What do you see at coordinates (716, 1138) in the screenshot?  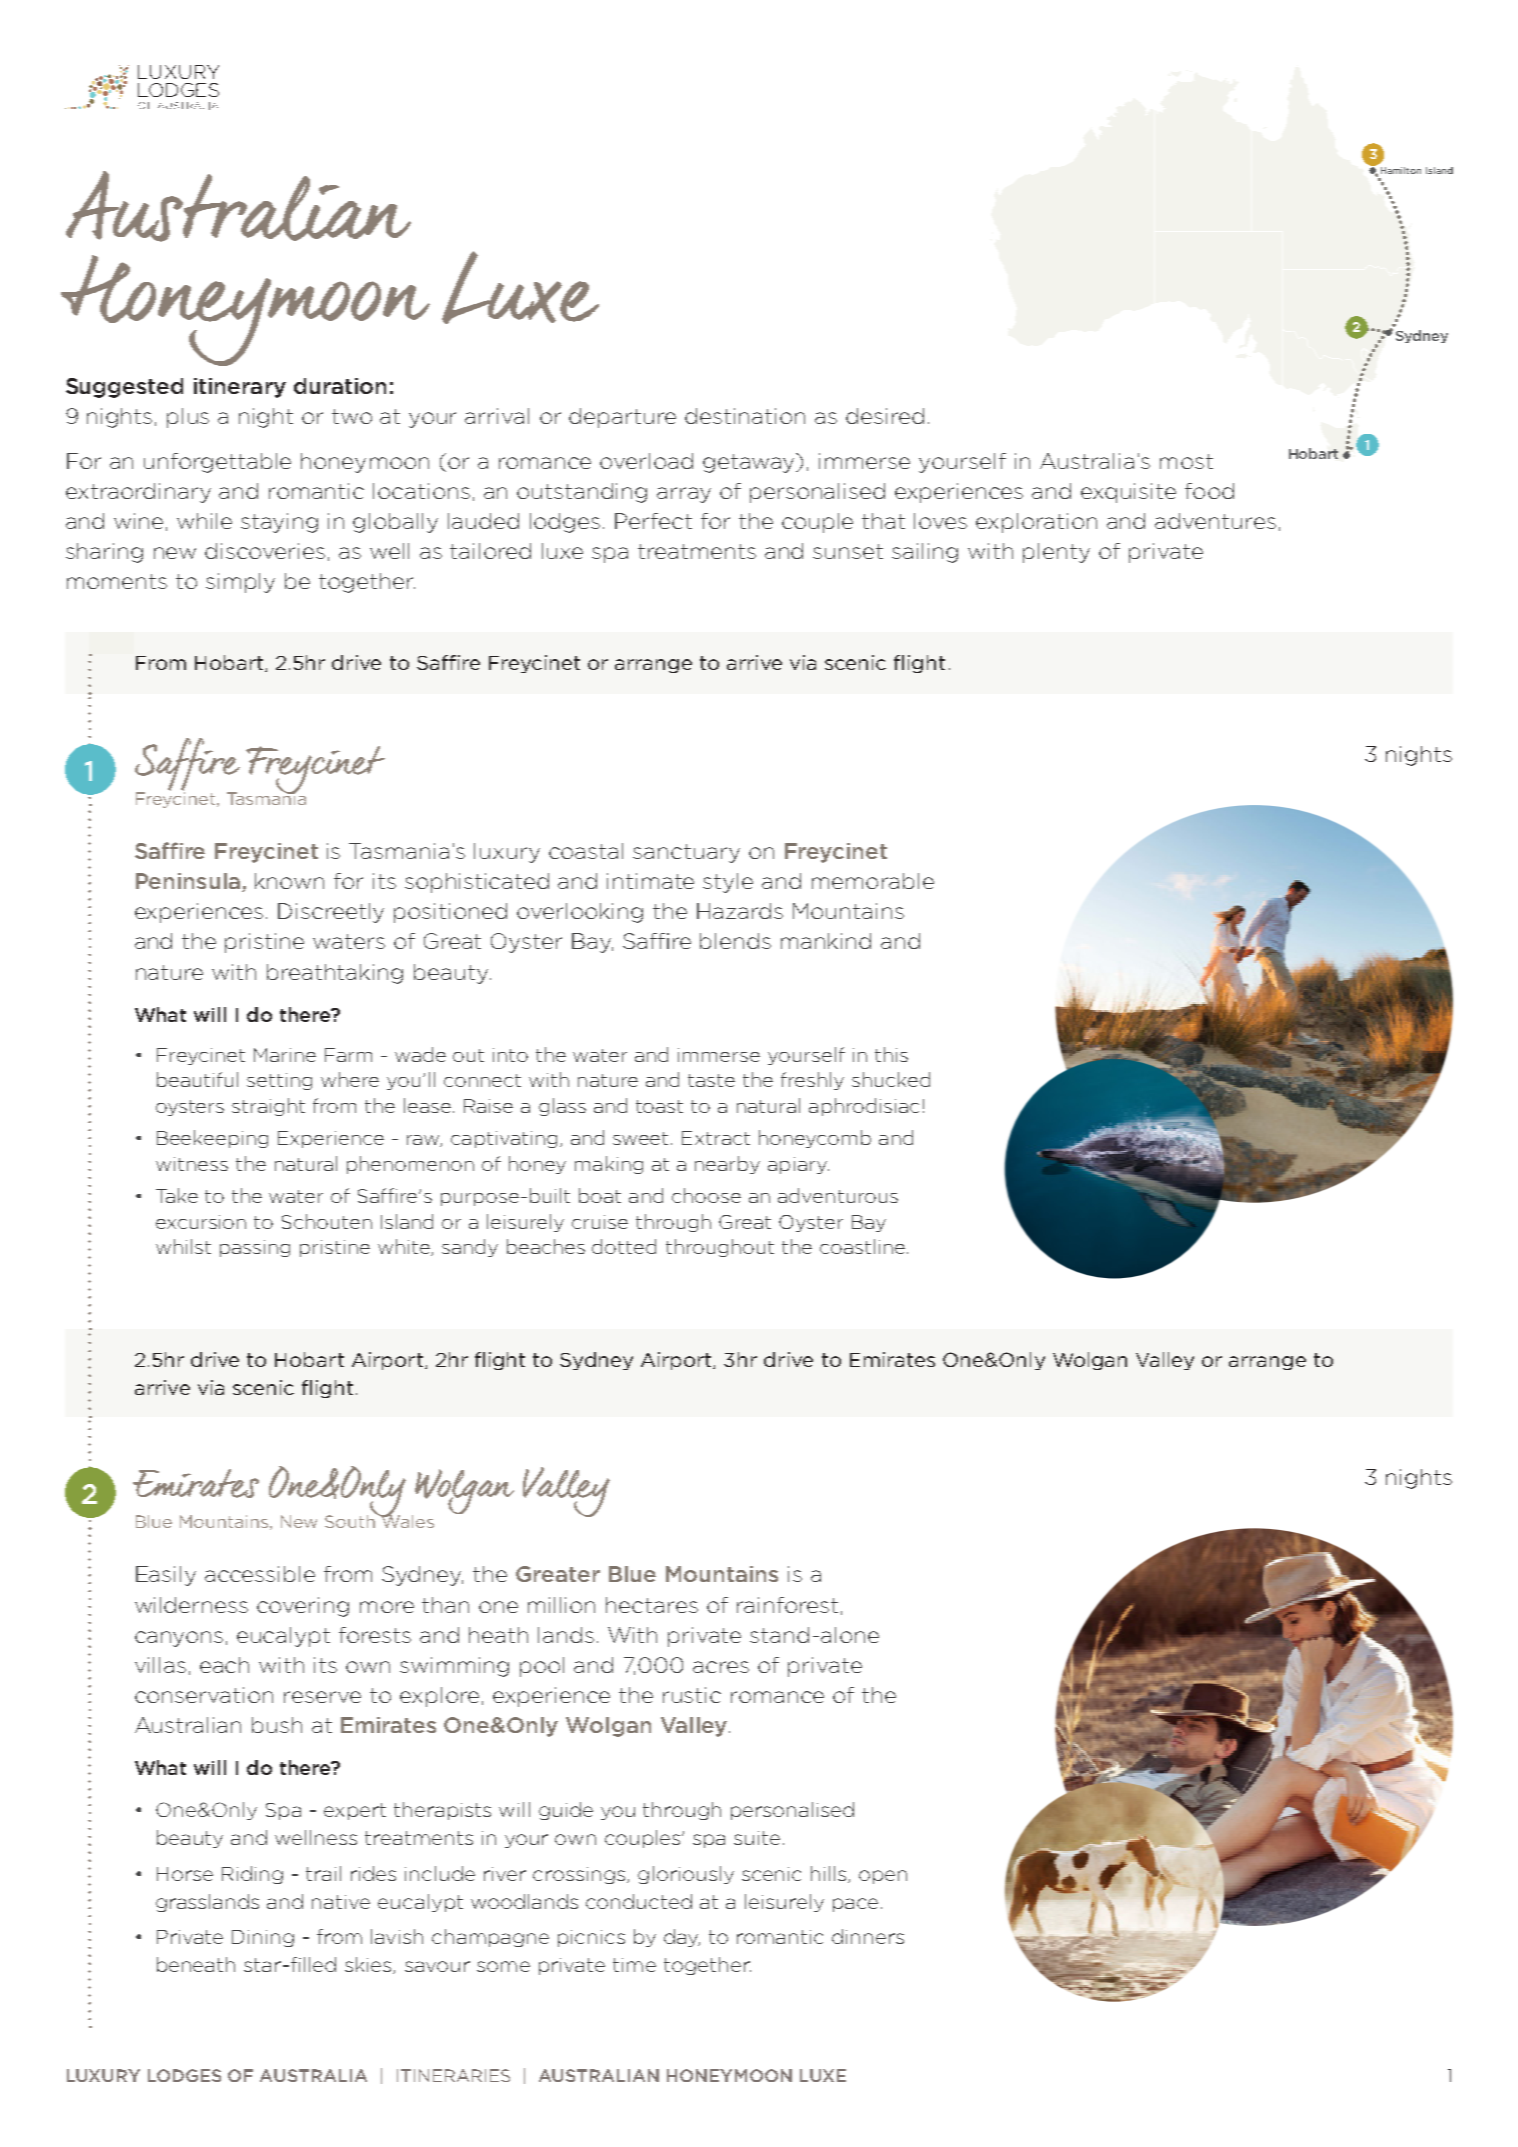 I see `Extract` at bounding box center [716, 1138].
